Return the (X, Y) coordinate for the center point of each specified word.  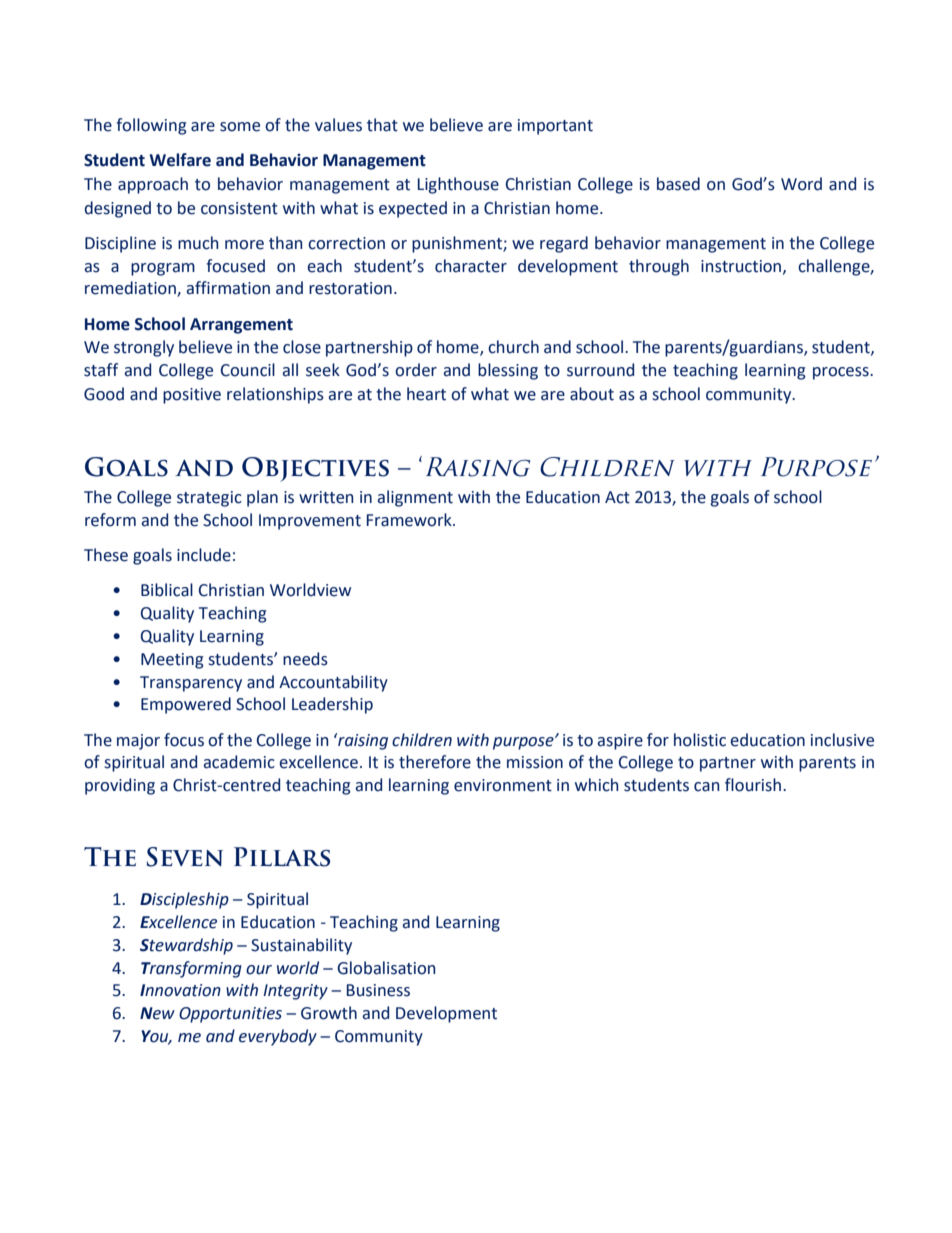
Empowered (186, 705)
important (555, 127)
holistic (700, 740)
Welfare (180, 160)
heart (426, 394)
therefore (435, 762)
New (157, 1013)
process (842, 373)
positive (192, 396)
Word (801, 184)
